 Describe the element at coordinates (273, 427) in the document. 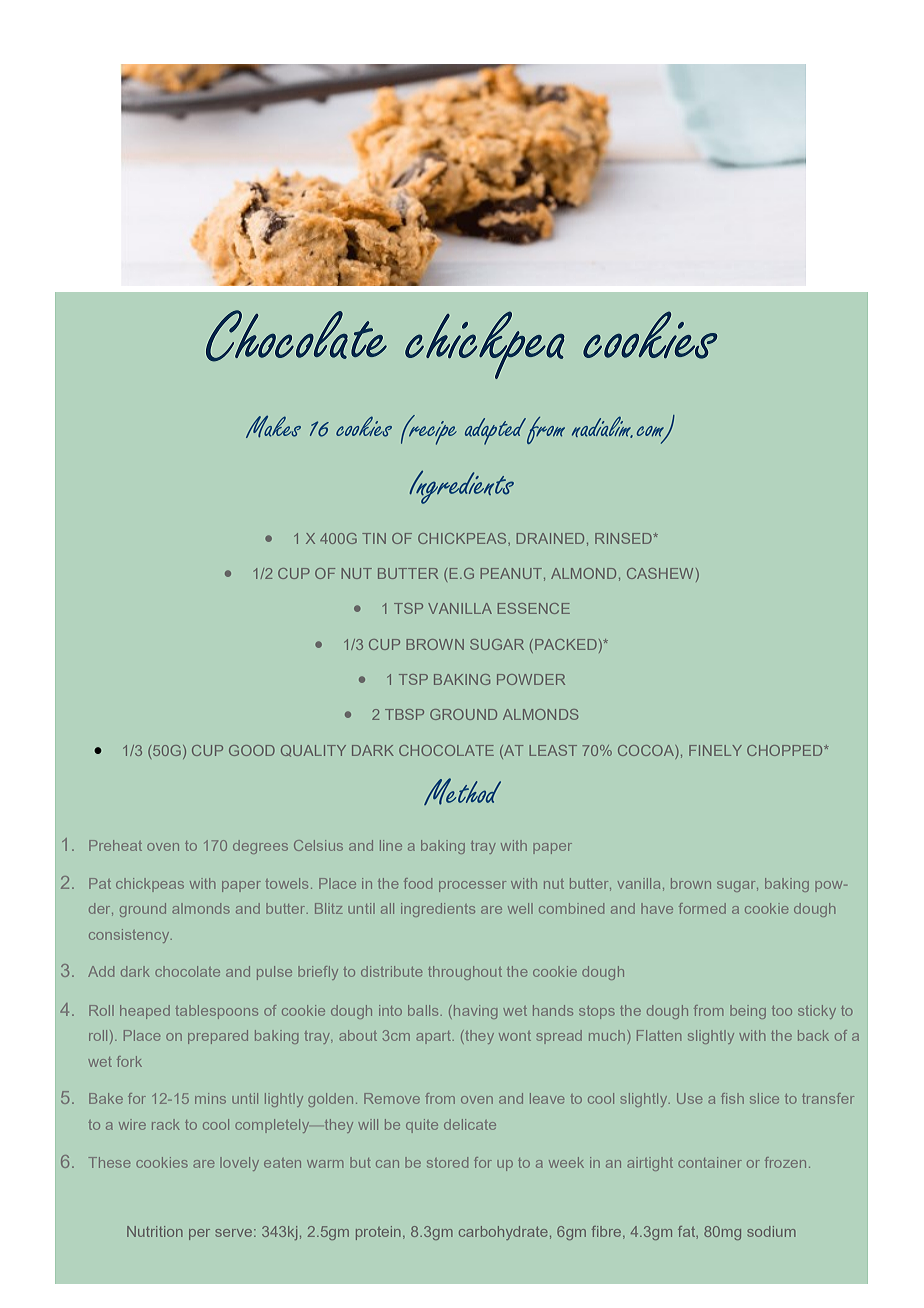

I see `Makes` at that location.
